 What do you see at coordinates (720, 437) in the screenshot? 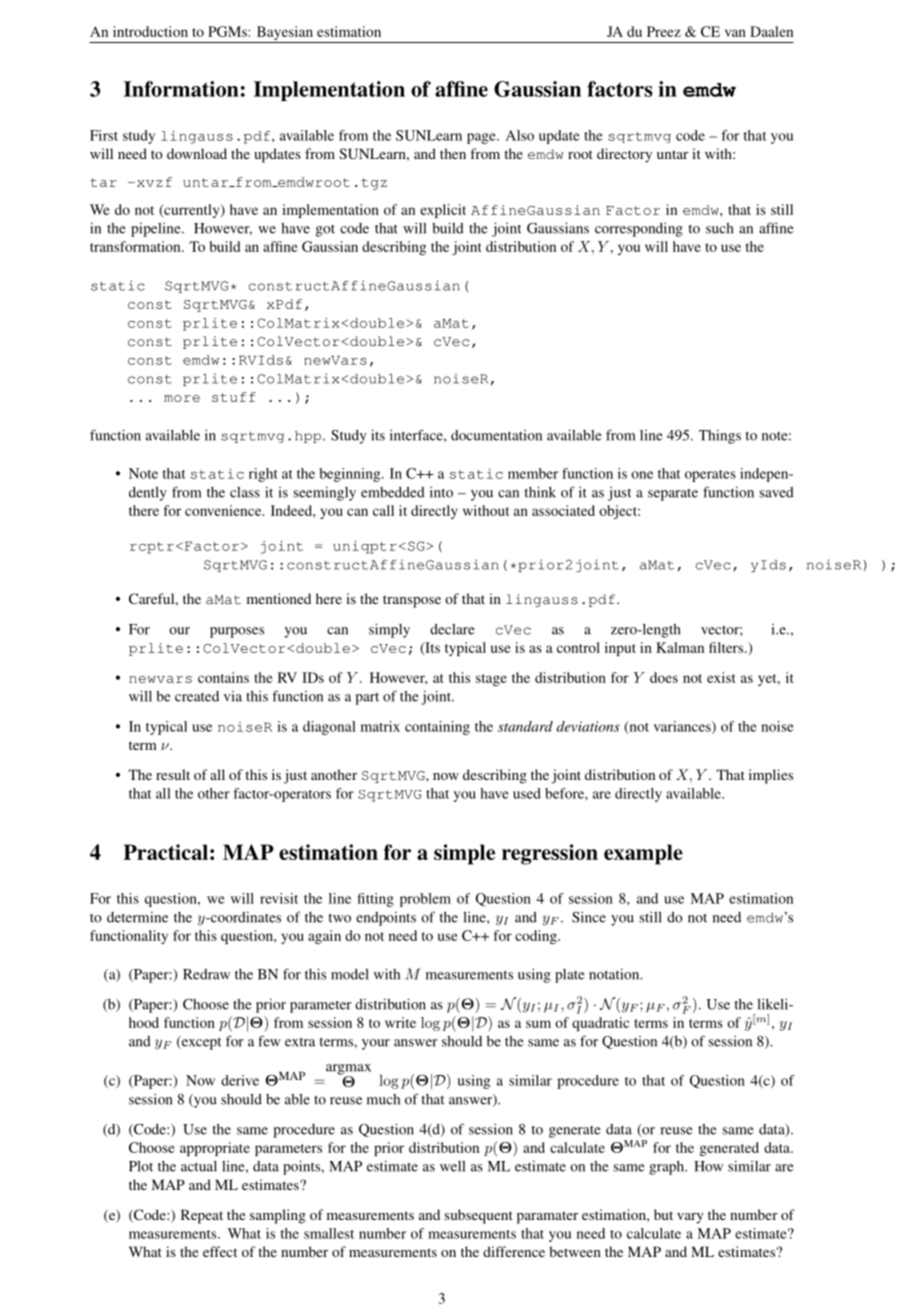
I see `Things` at bounding box center [720, 437].
